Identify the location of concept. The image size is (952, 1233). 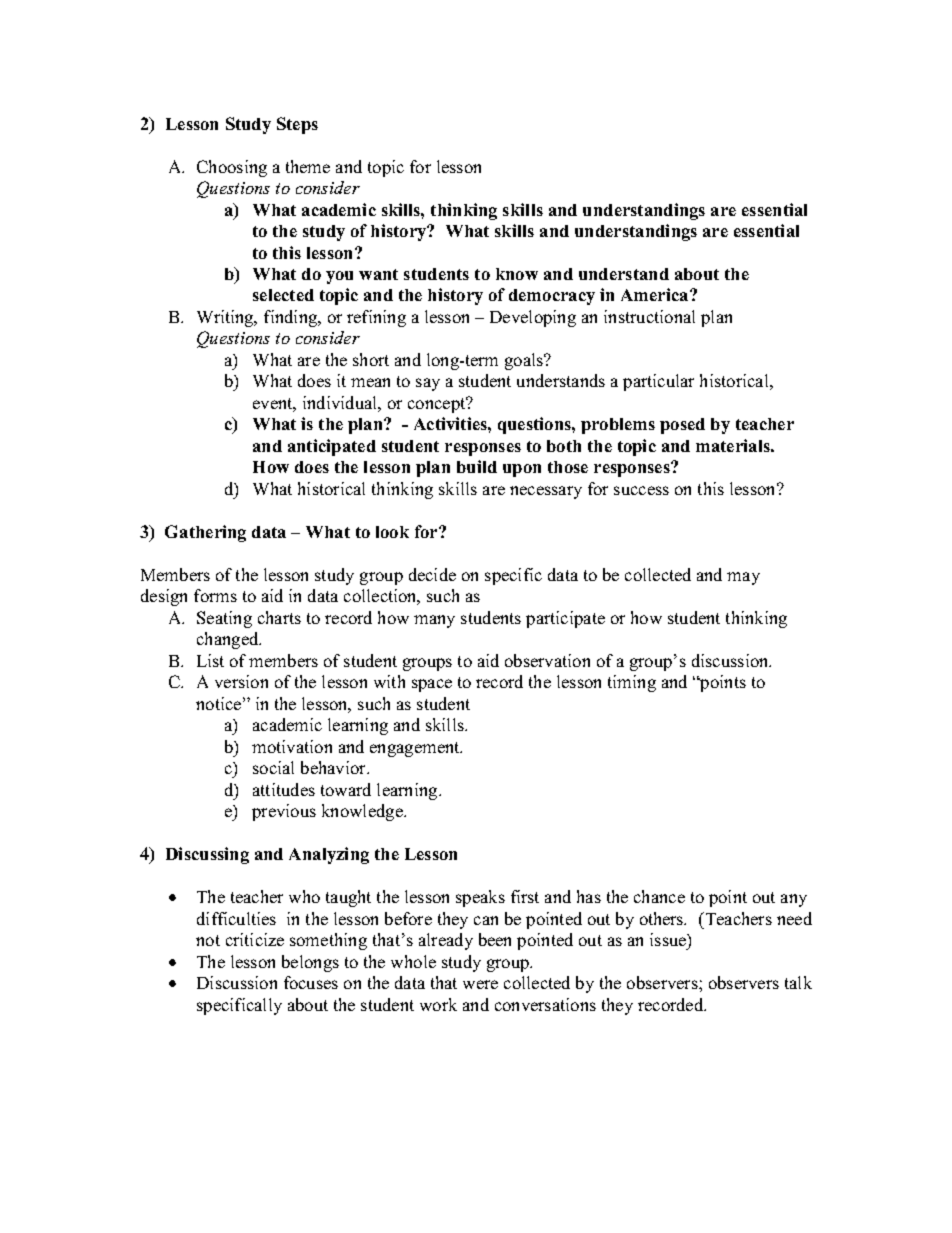
(438, 405).
